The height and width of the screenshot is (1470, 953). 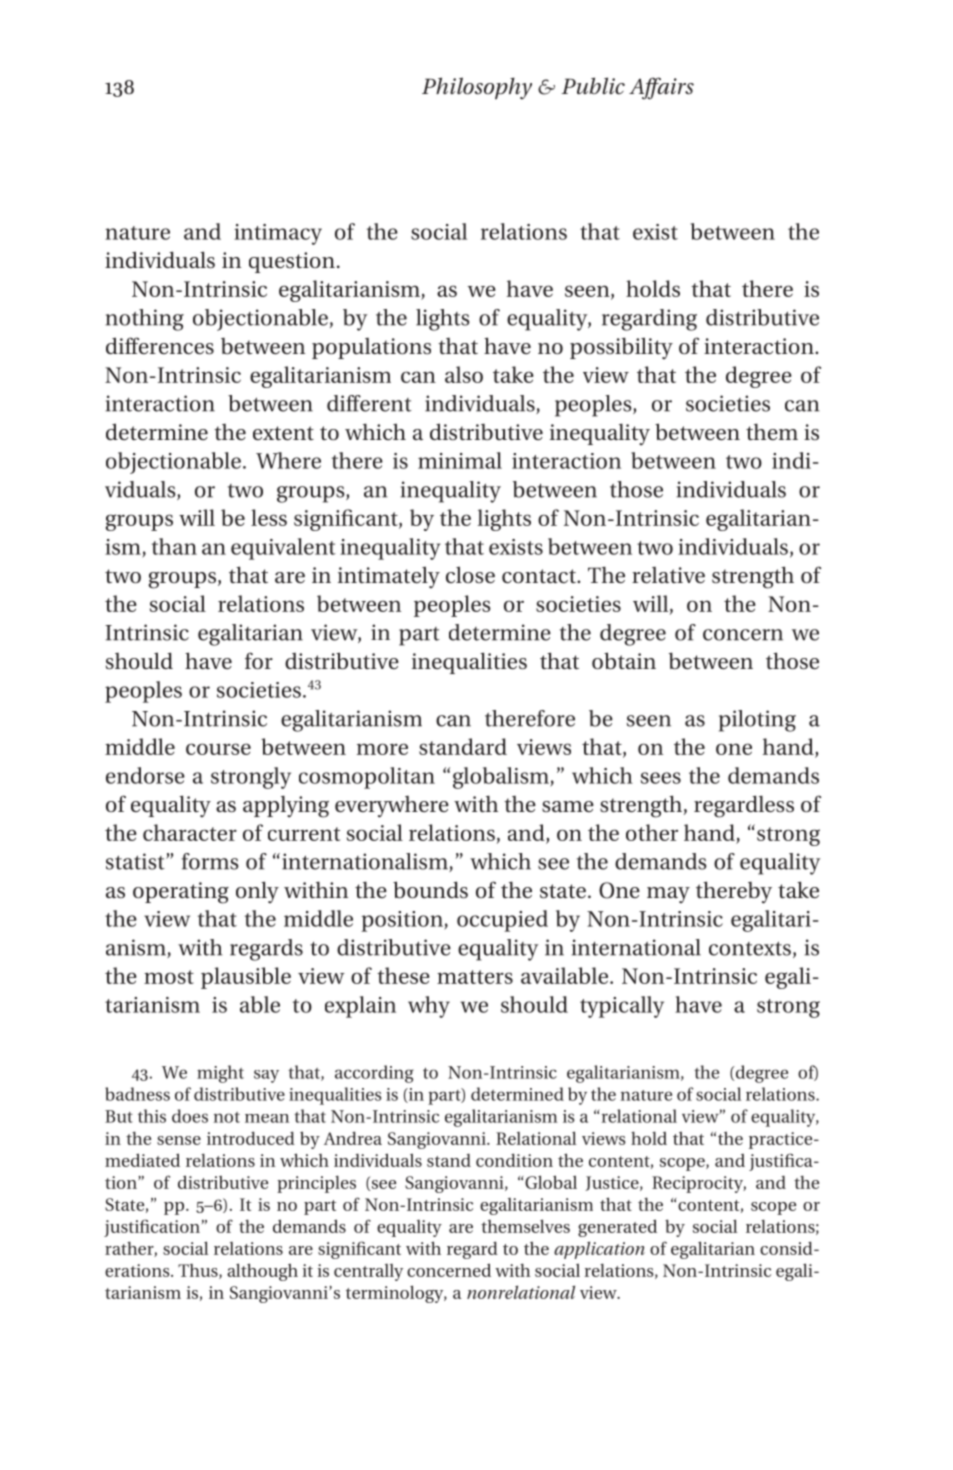 I want to click on although, so click(x=262, y=1272).
